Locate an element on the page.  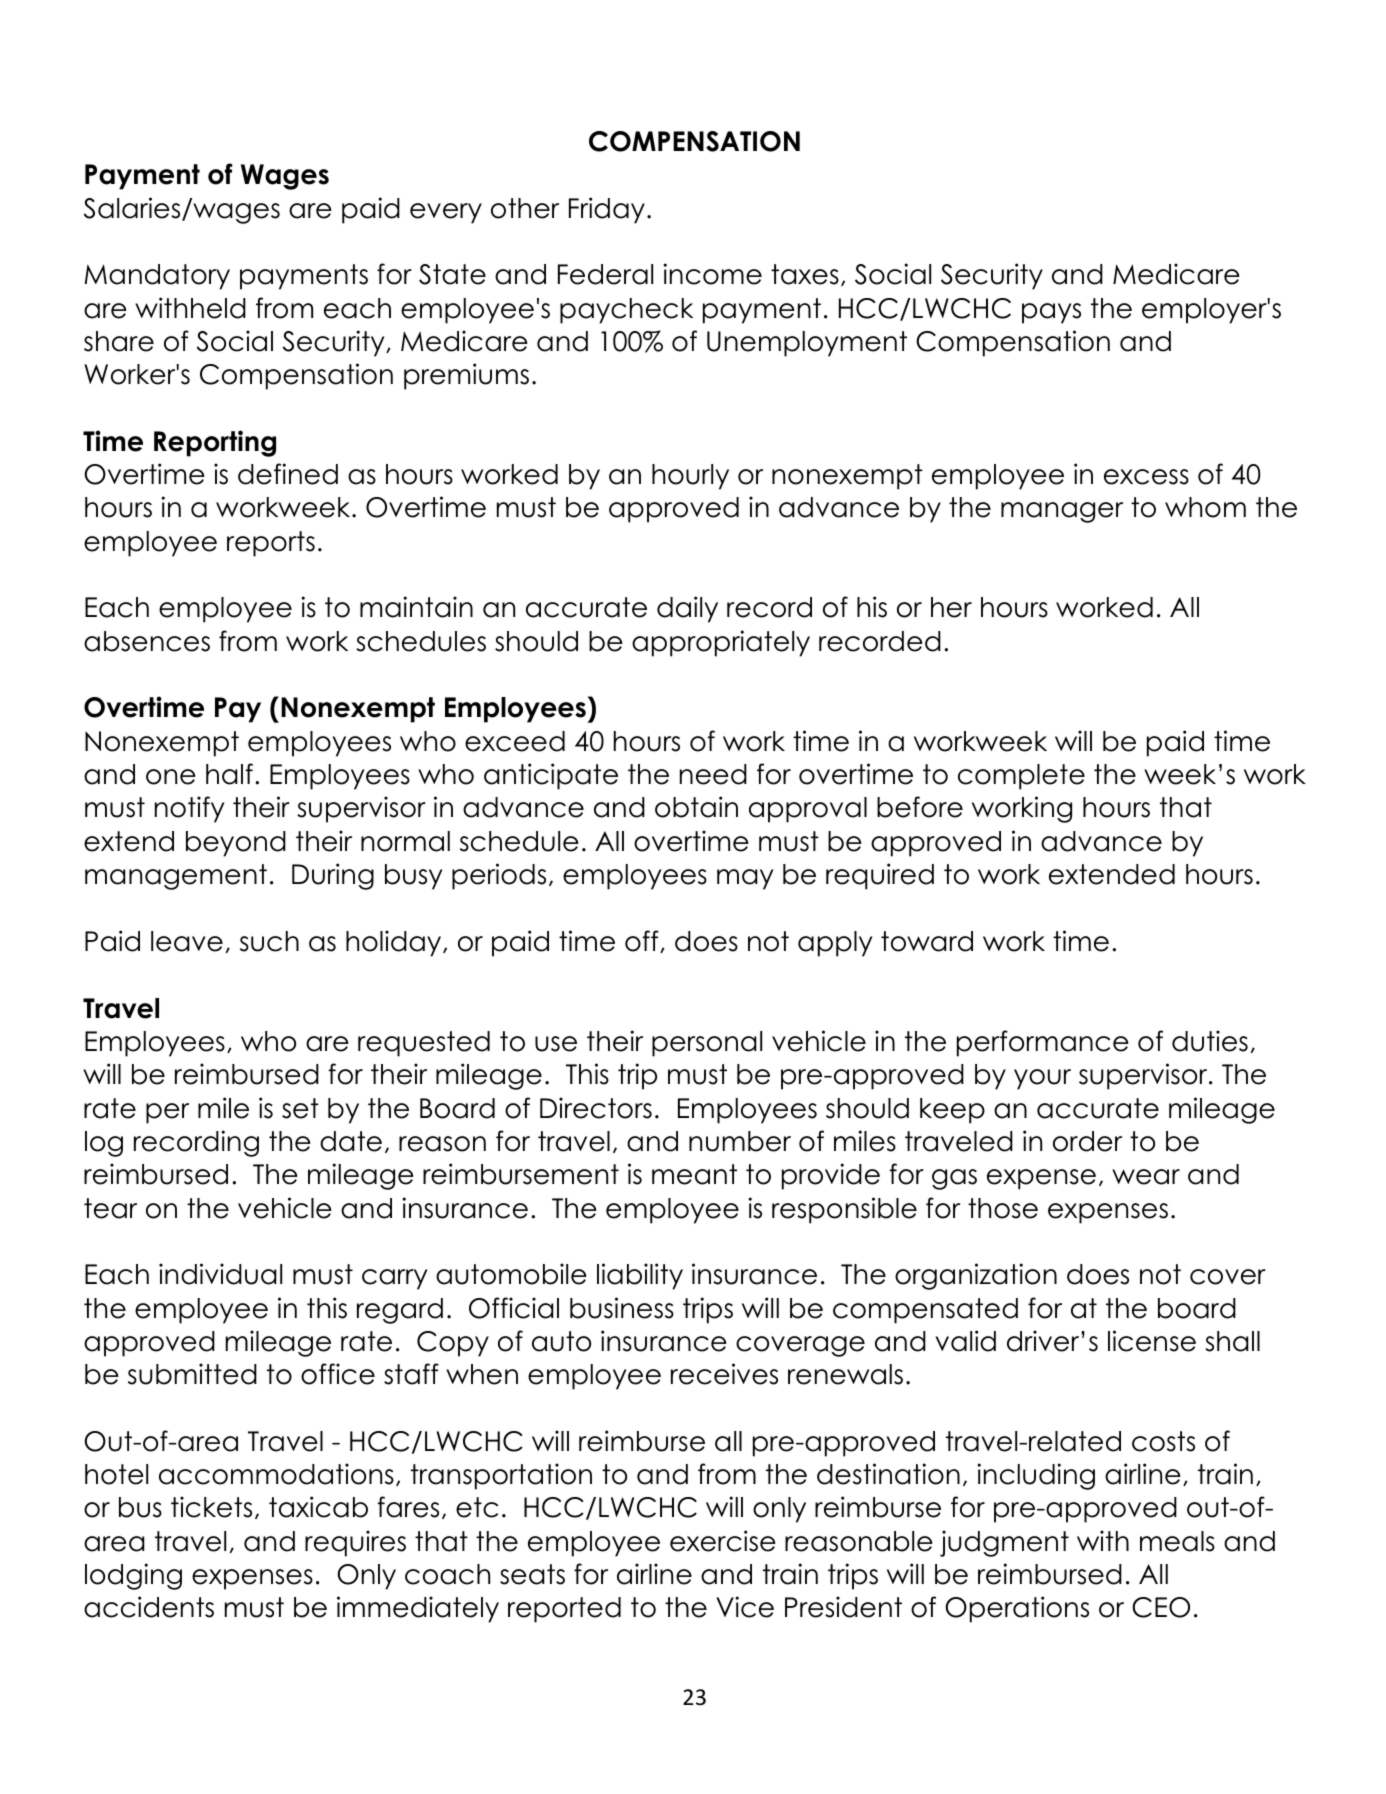
such is located at coordinates (269, 941).
